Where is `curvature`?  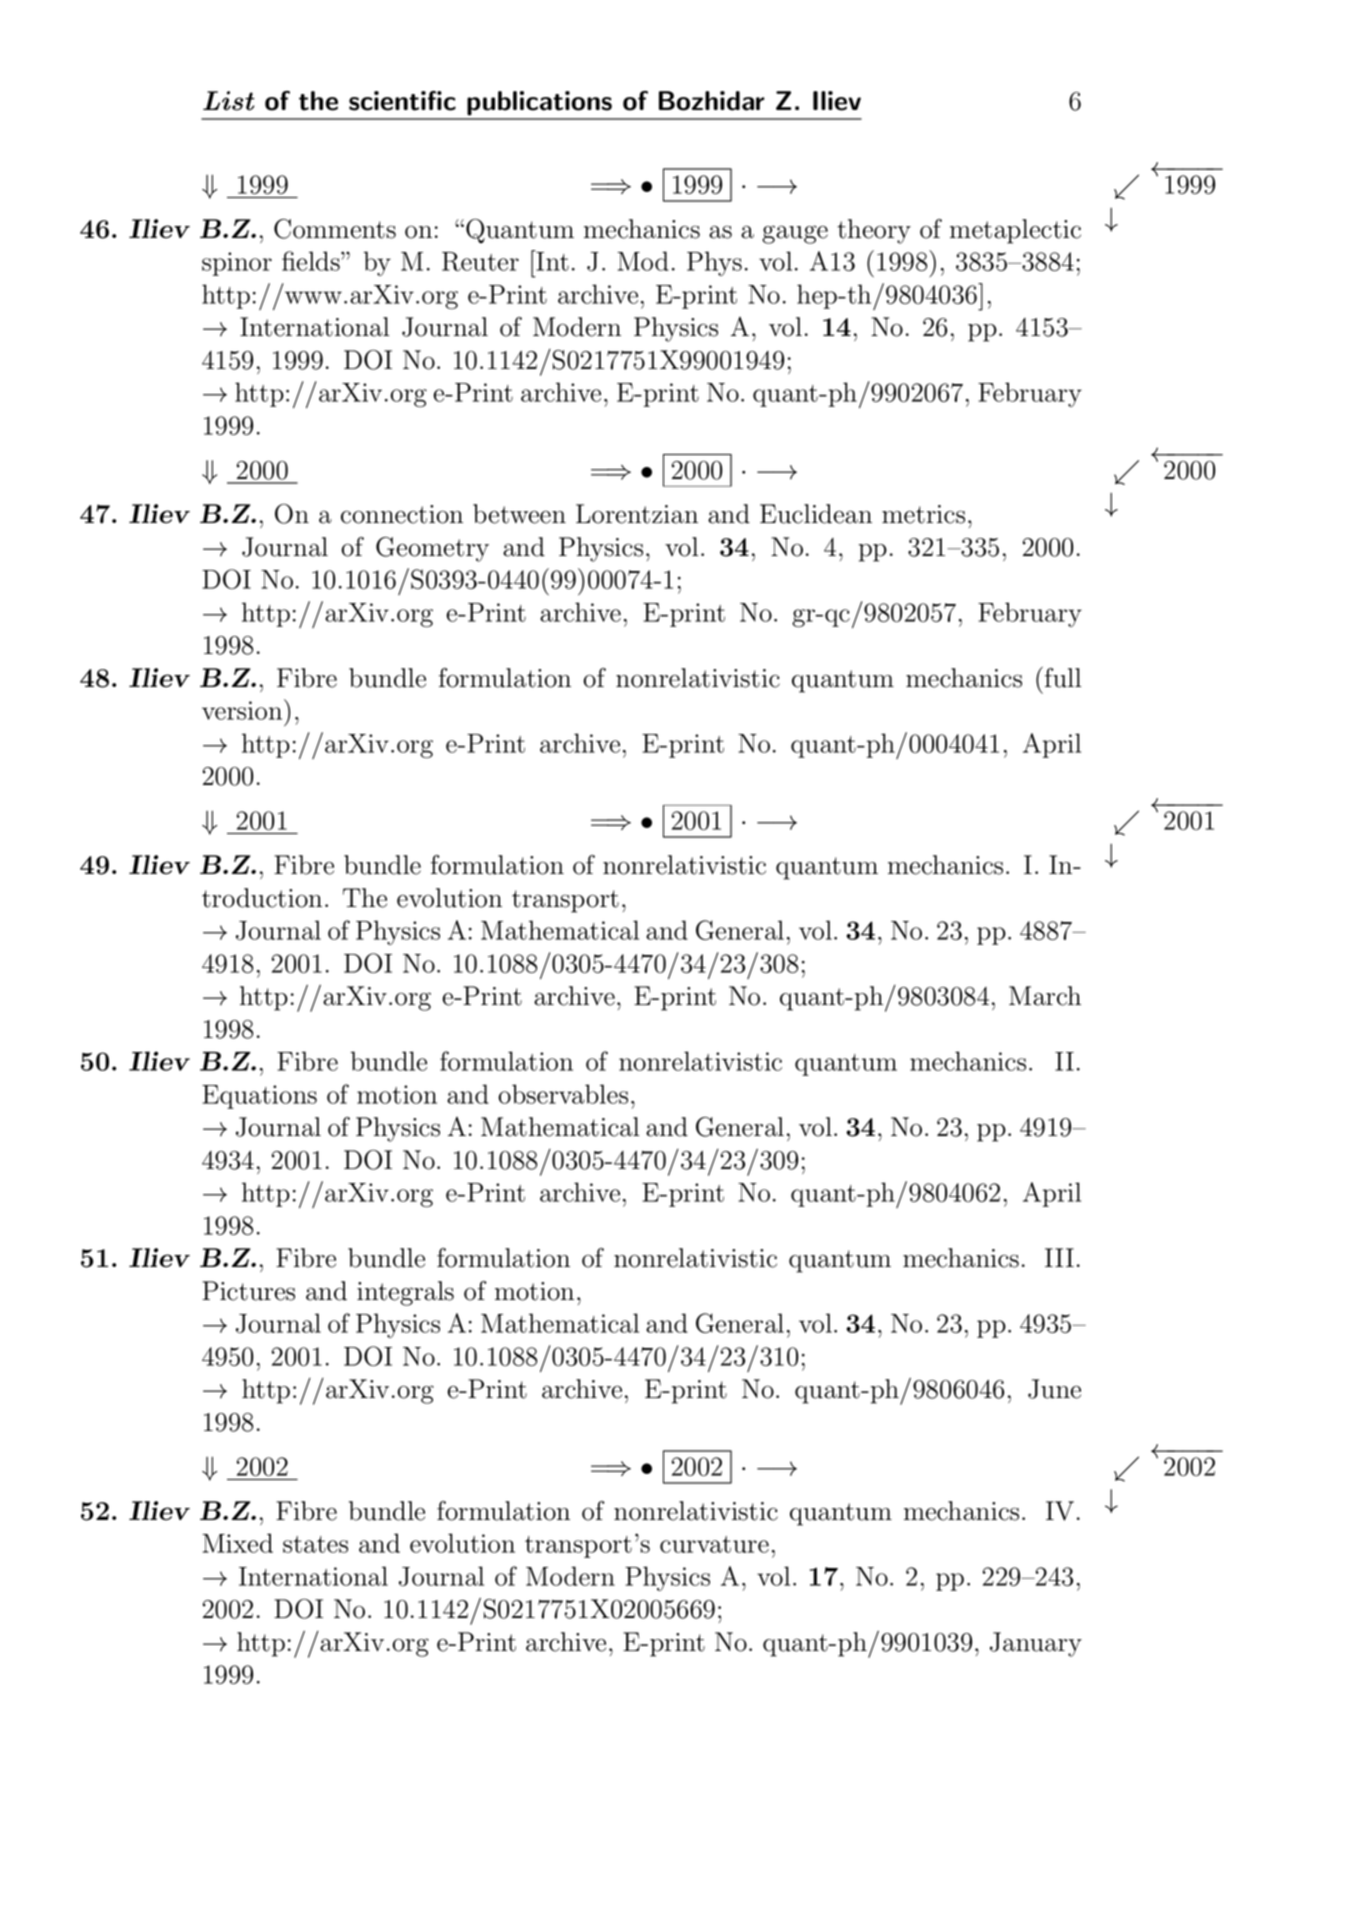
curvature is located at coordinates (714, 1544).
